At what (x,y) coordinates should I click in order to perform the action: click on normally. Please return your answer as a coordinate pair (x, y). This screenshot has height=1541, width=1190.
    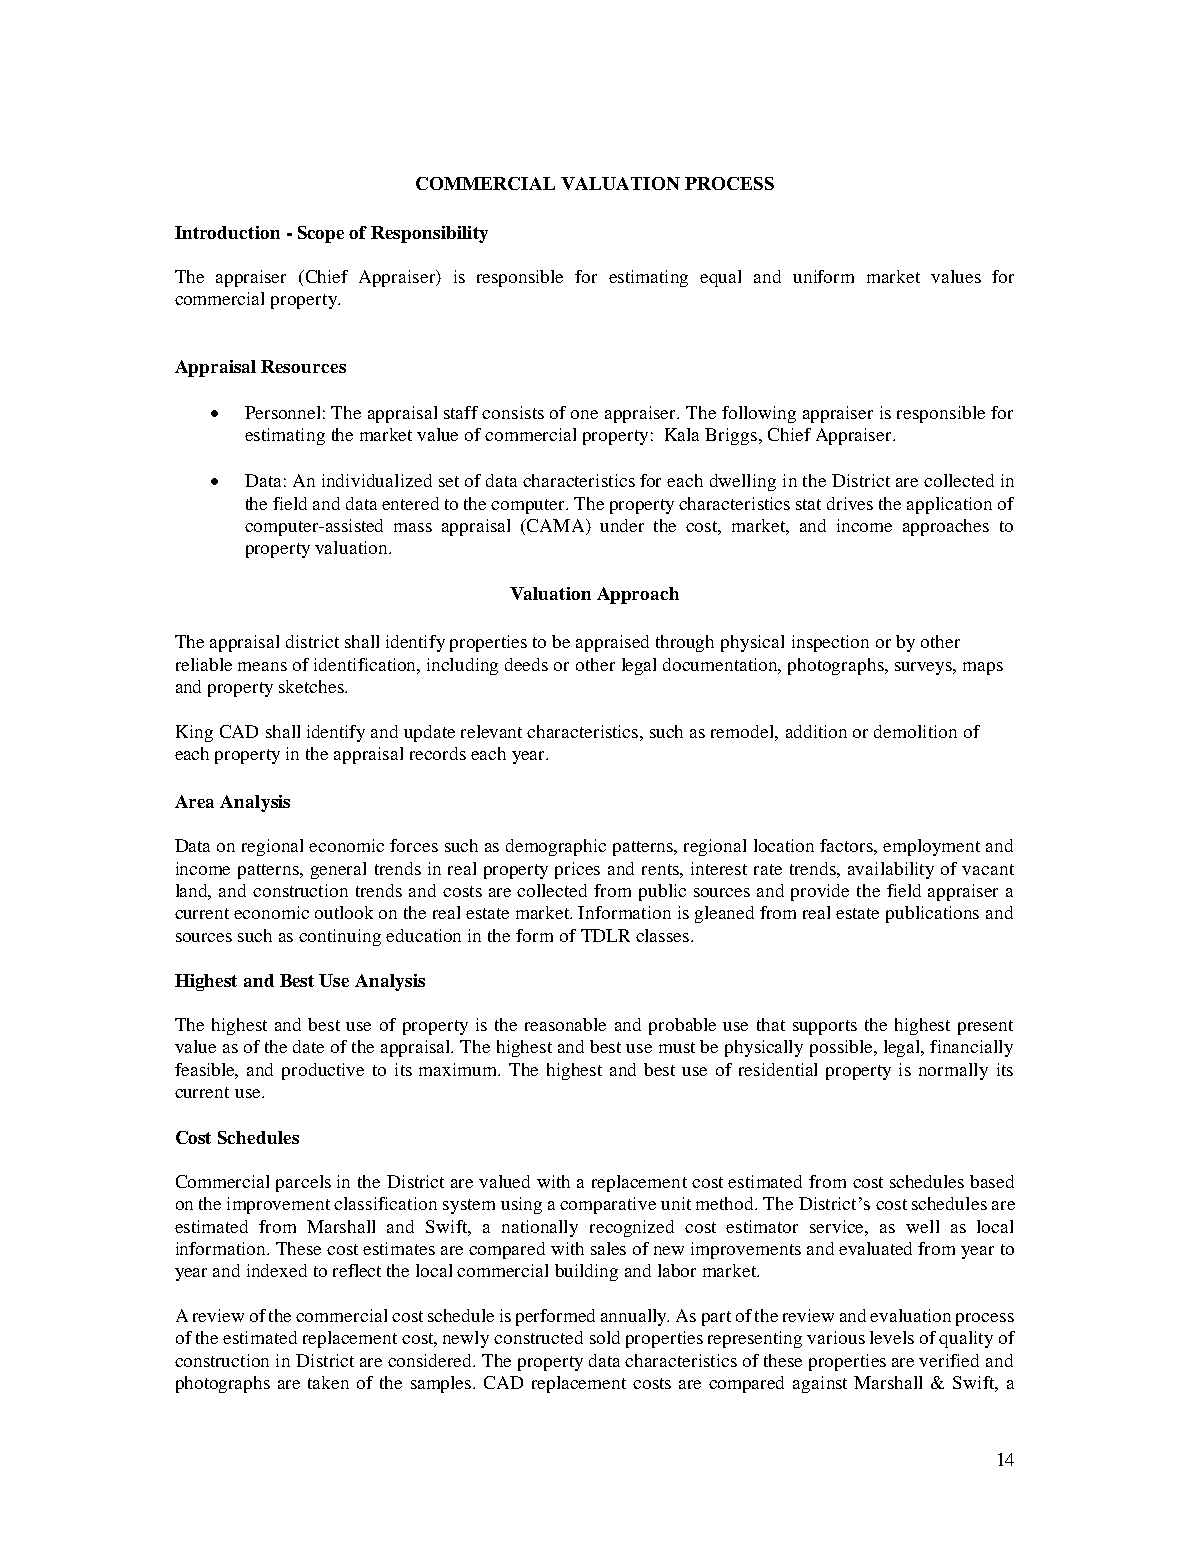
    Looking at the image, I should click on (953, 1071).
